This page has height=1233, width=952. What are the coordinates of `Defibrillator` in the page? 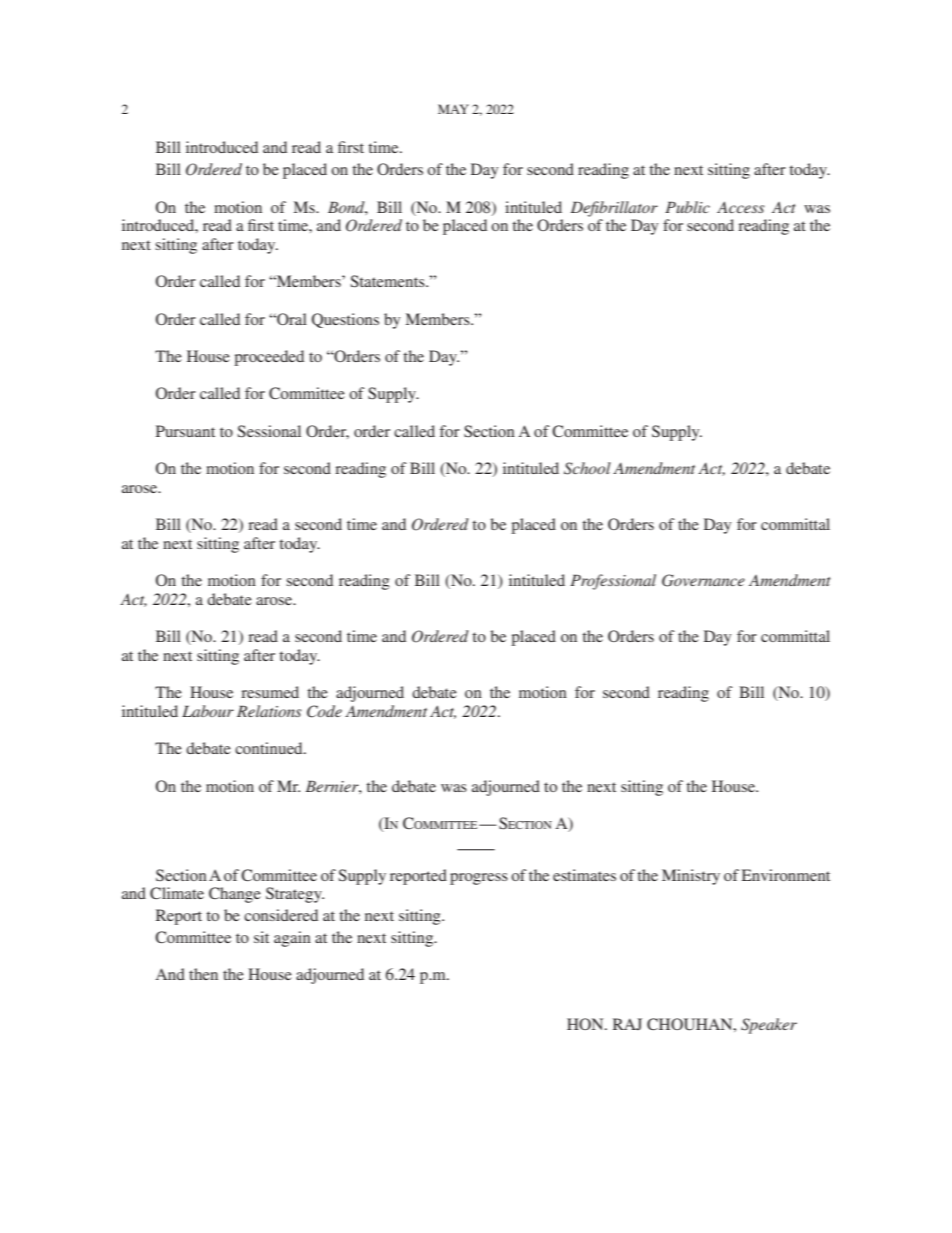 It's located at (614, 209).
